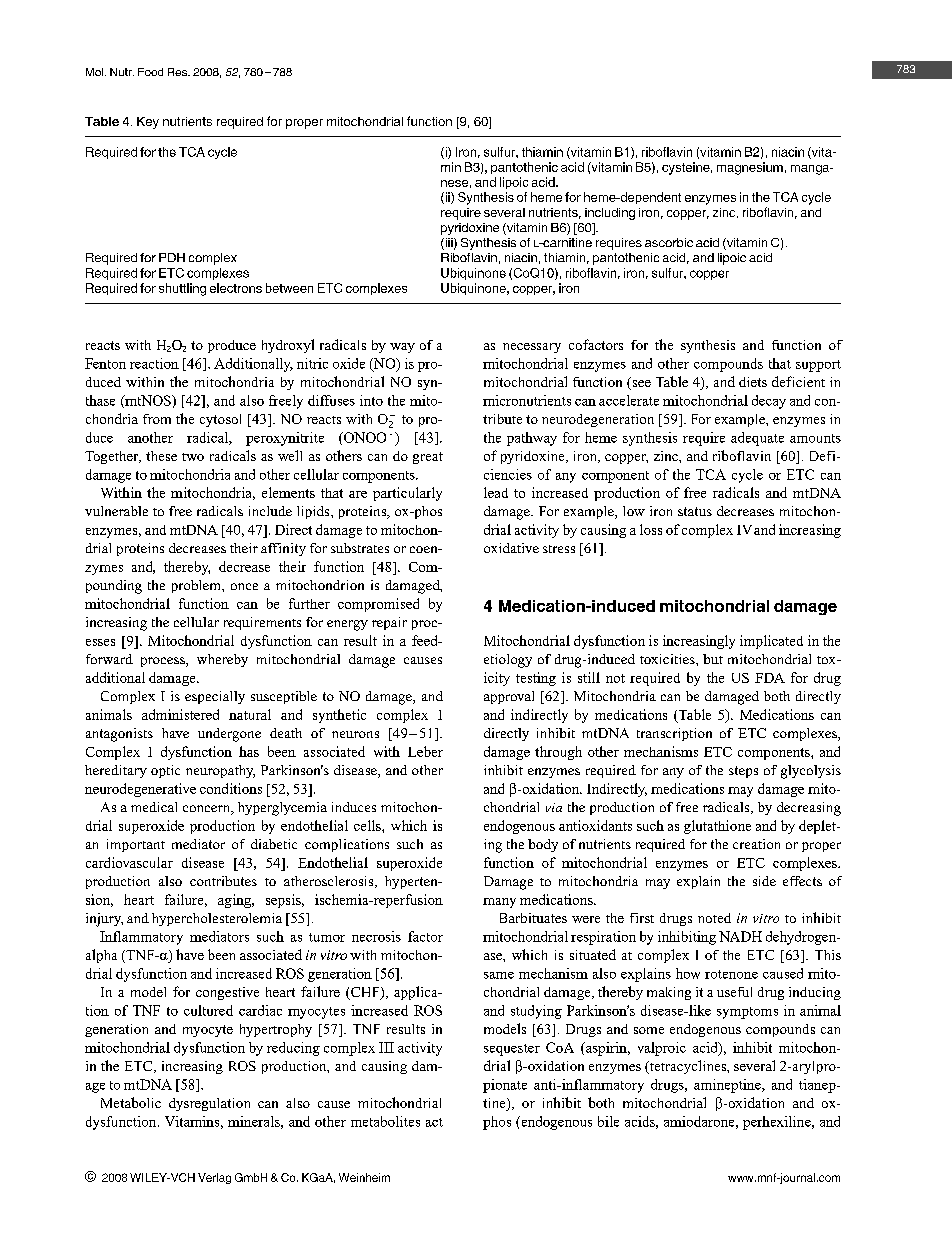 Image resolution: width=952 pixels, height=1247 pixels. What do you see at coordinates (610, 214) in the screenshot?
I see `including` at bounding box center [610, 214].
